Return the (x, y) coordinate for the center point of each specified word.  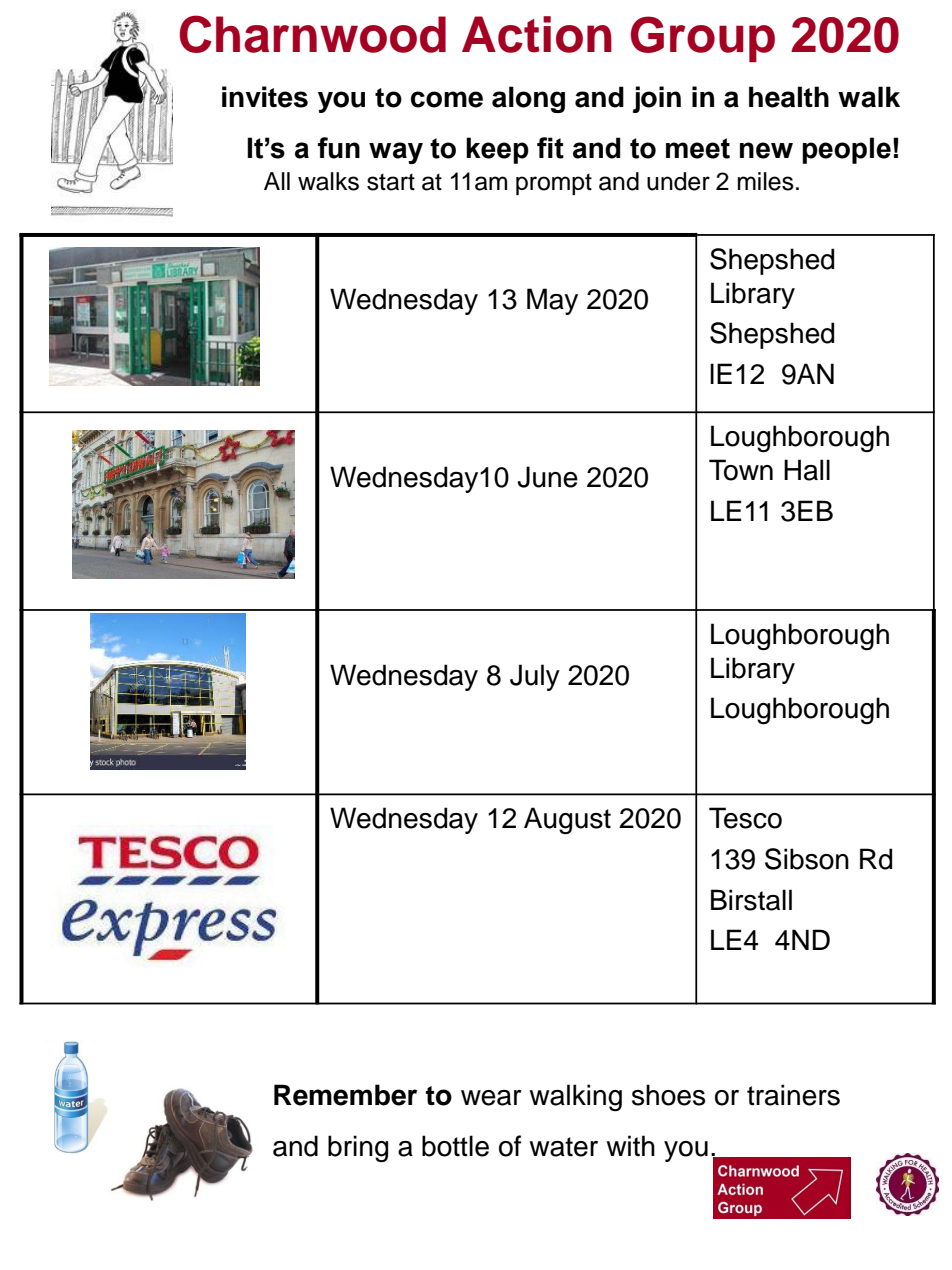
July (535, 677)
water (563, 1147)
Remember (345, 1095)
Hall (807, 470)
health (789, 97)
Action (537, 34)
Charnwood (313, 34)
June (547, 477)
